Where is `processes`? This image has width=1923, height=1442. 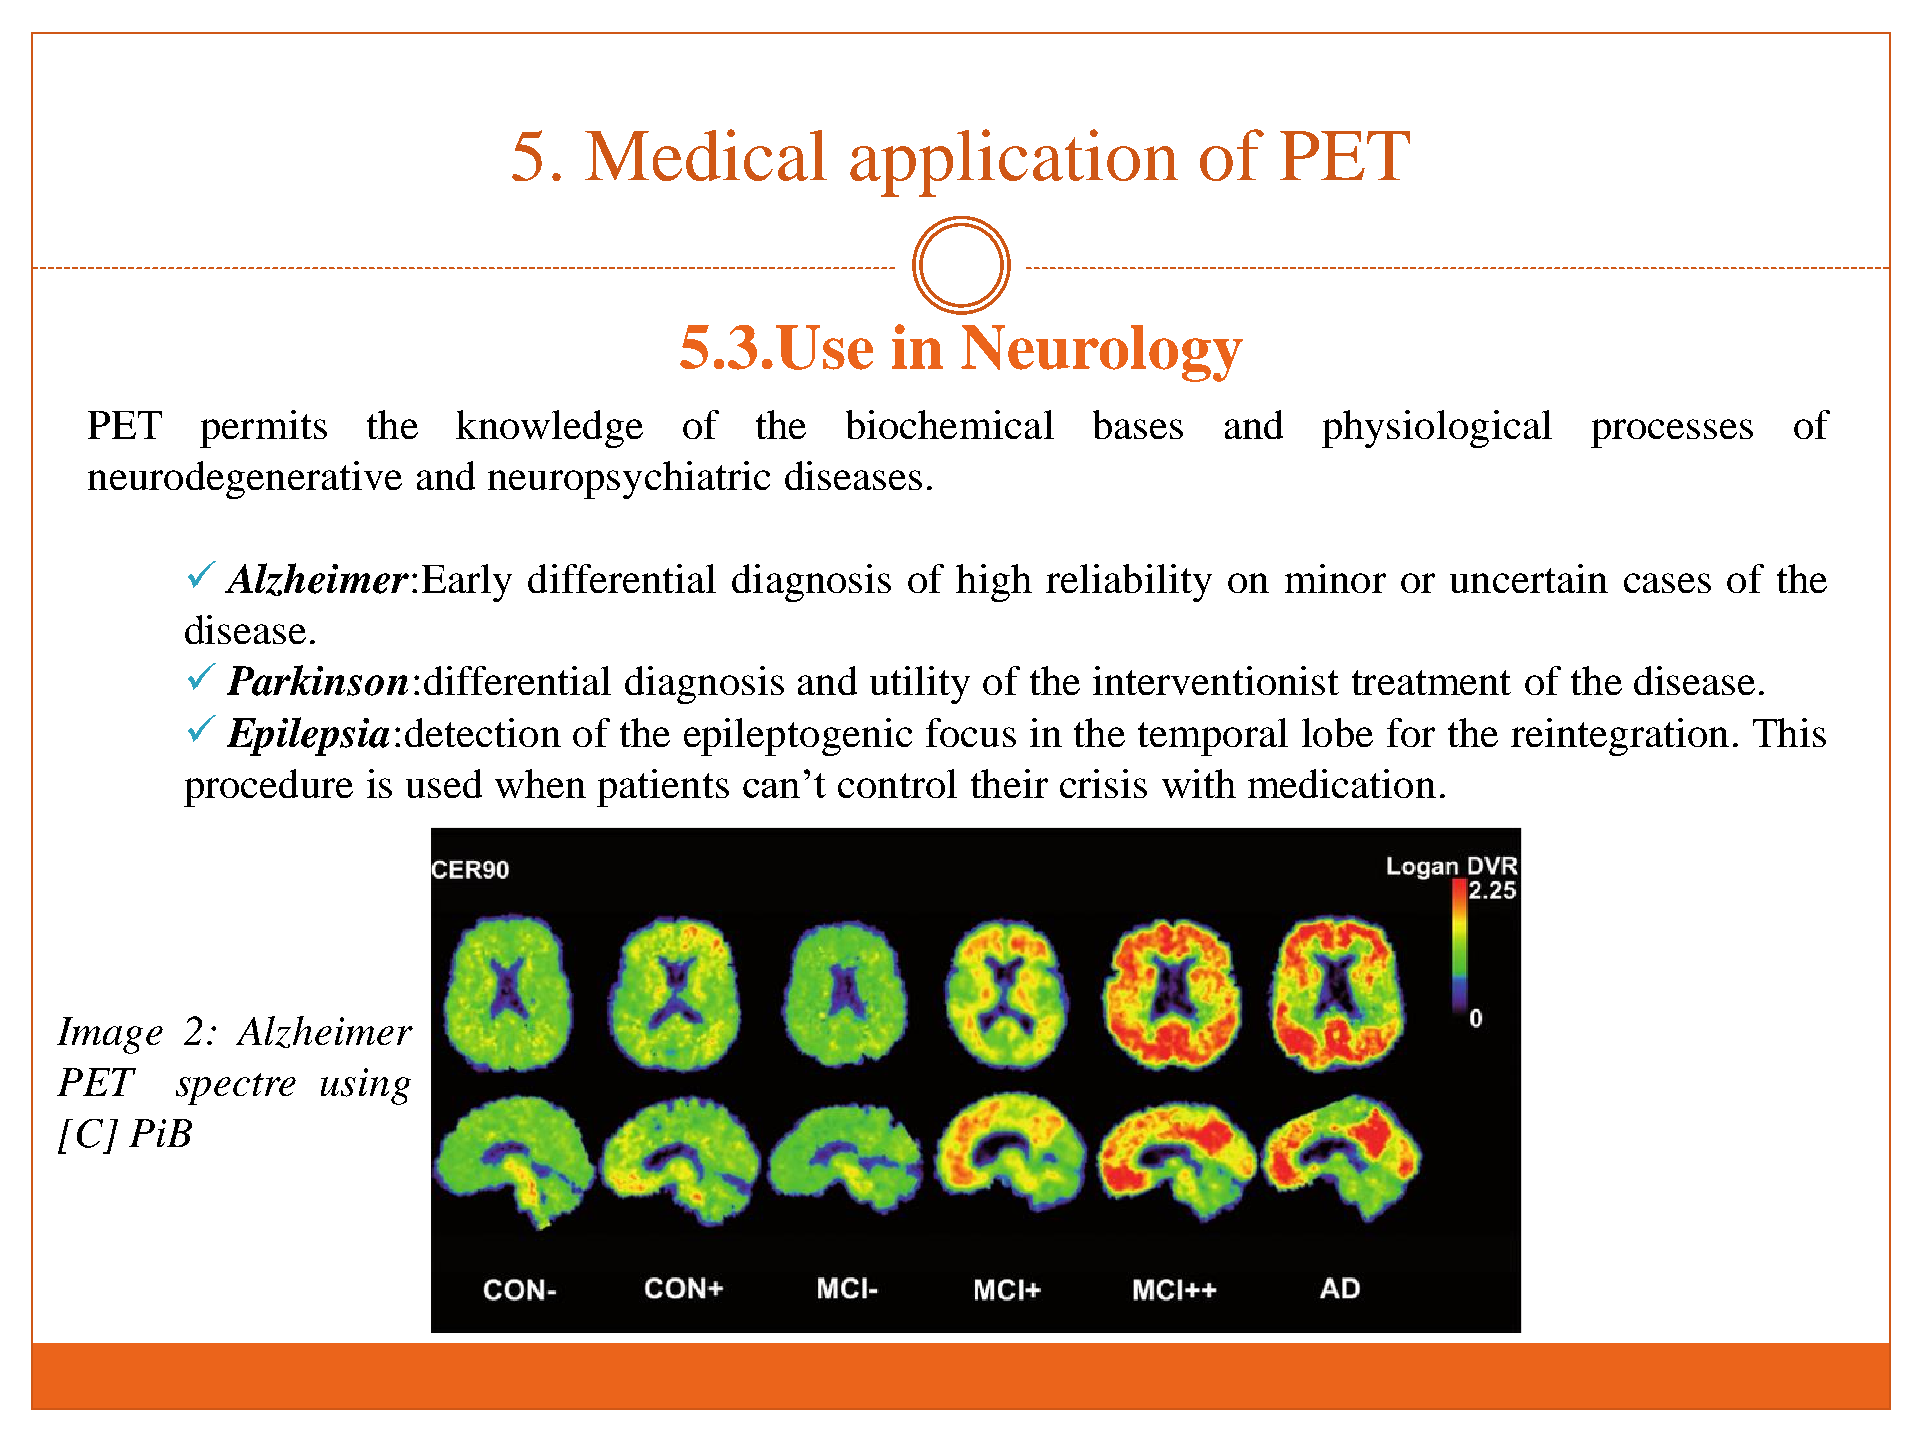 processes is located at coordinates (1672, 433).
